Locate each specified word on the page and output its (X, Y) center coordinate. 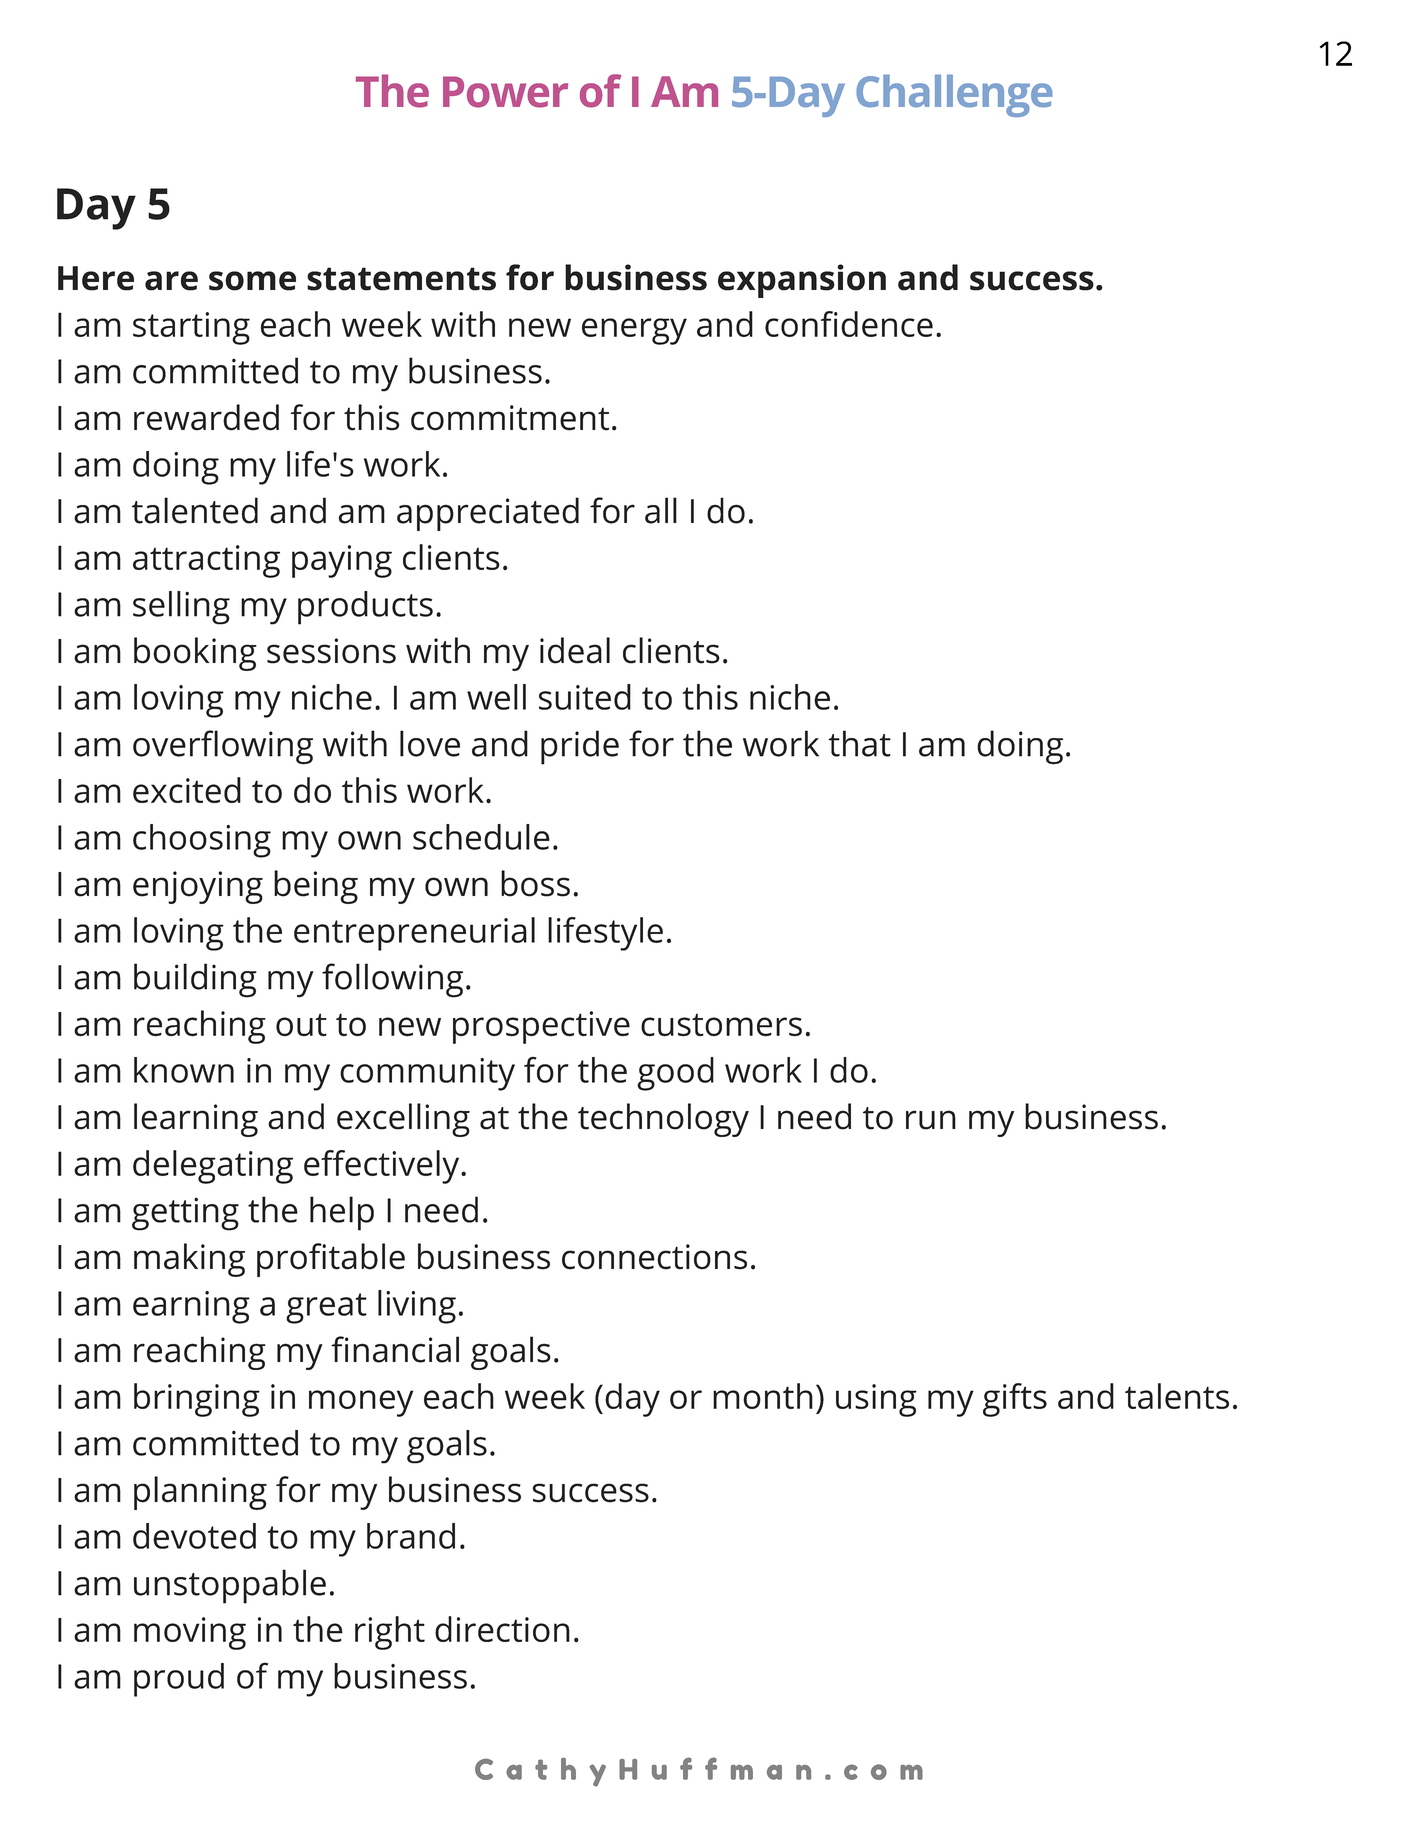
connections (654, 1257)
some (252, 281)
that (859, 743)
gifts (1015, 1400)
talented (195, 510)
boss (535, 883)
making (189, 1260)
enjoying (198, 887)
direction (502, 1629)
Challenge (954, 96)
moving (190, 1633)
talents (1177, 1396)
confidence (849, 324)
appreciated (488, 514)
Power (505, 92)
